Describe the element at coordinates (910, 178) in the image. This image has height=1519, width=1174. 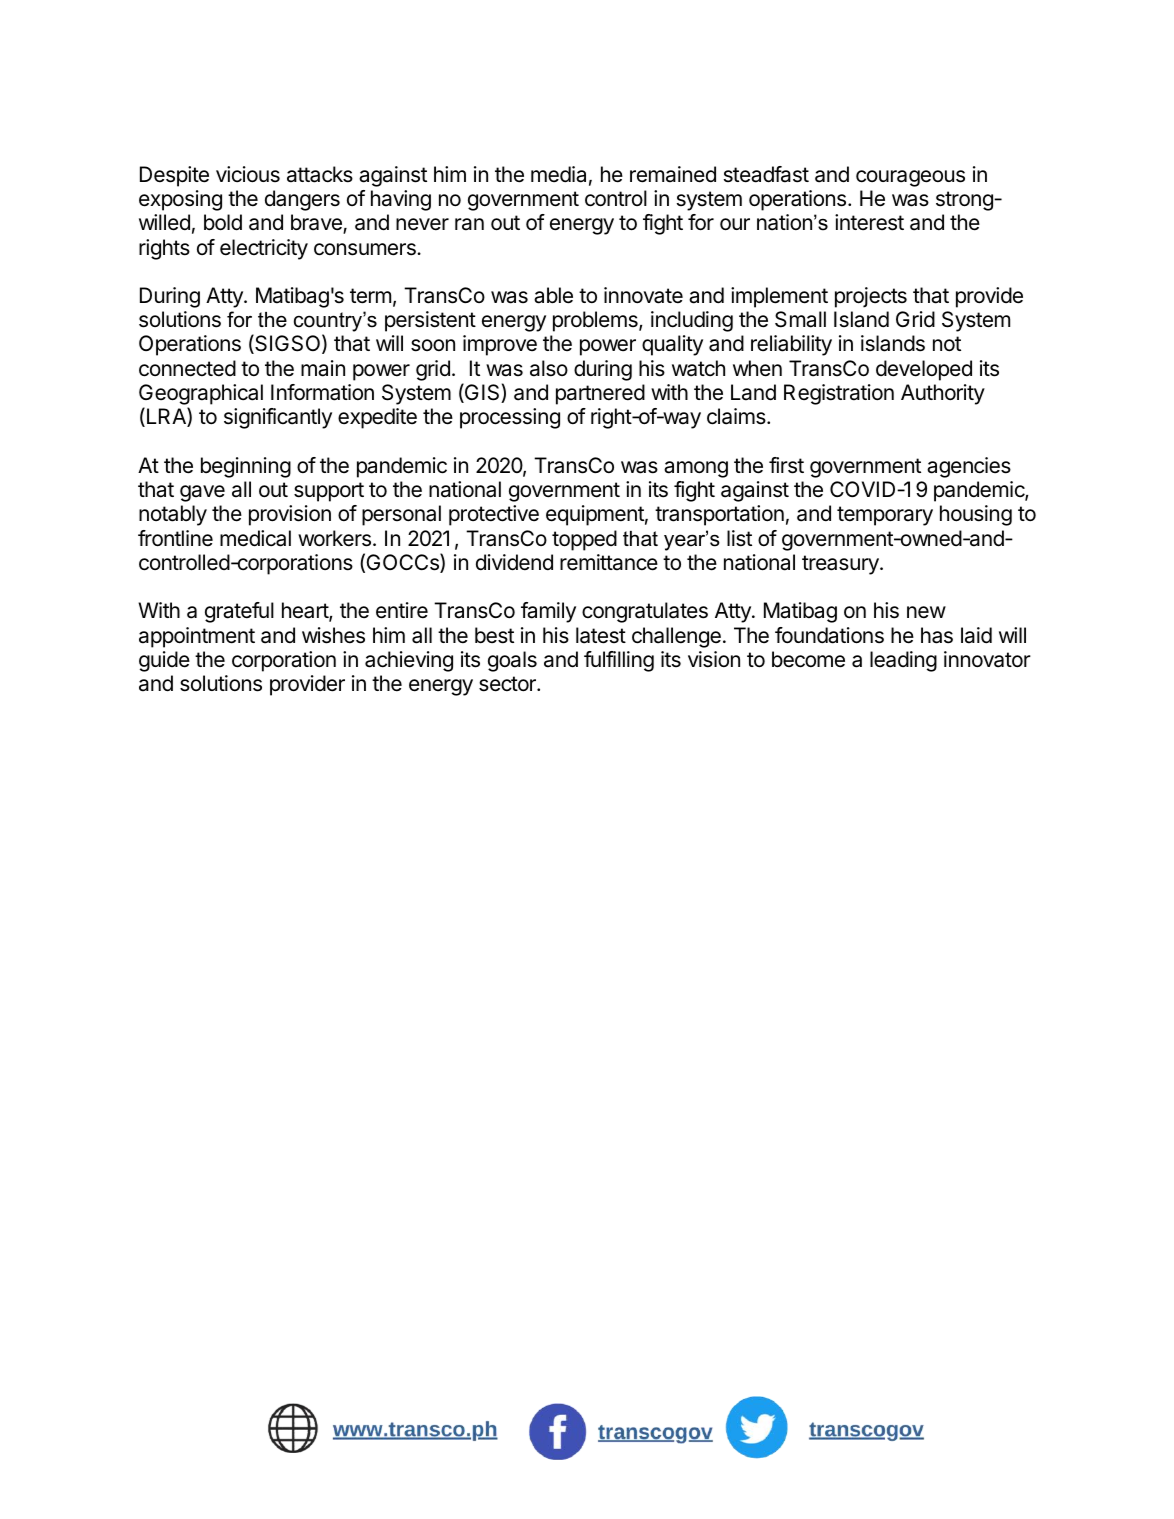
I see `courageous` at that location.
